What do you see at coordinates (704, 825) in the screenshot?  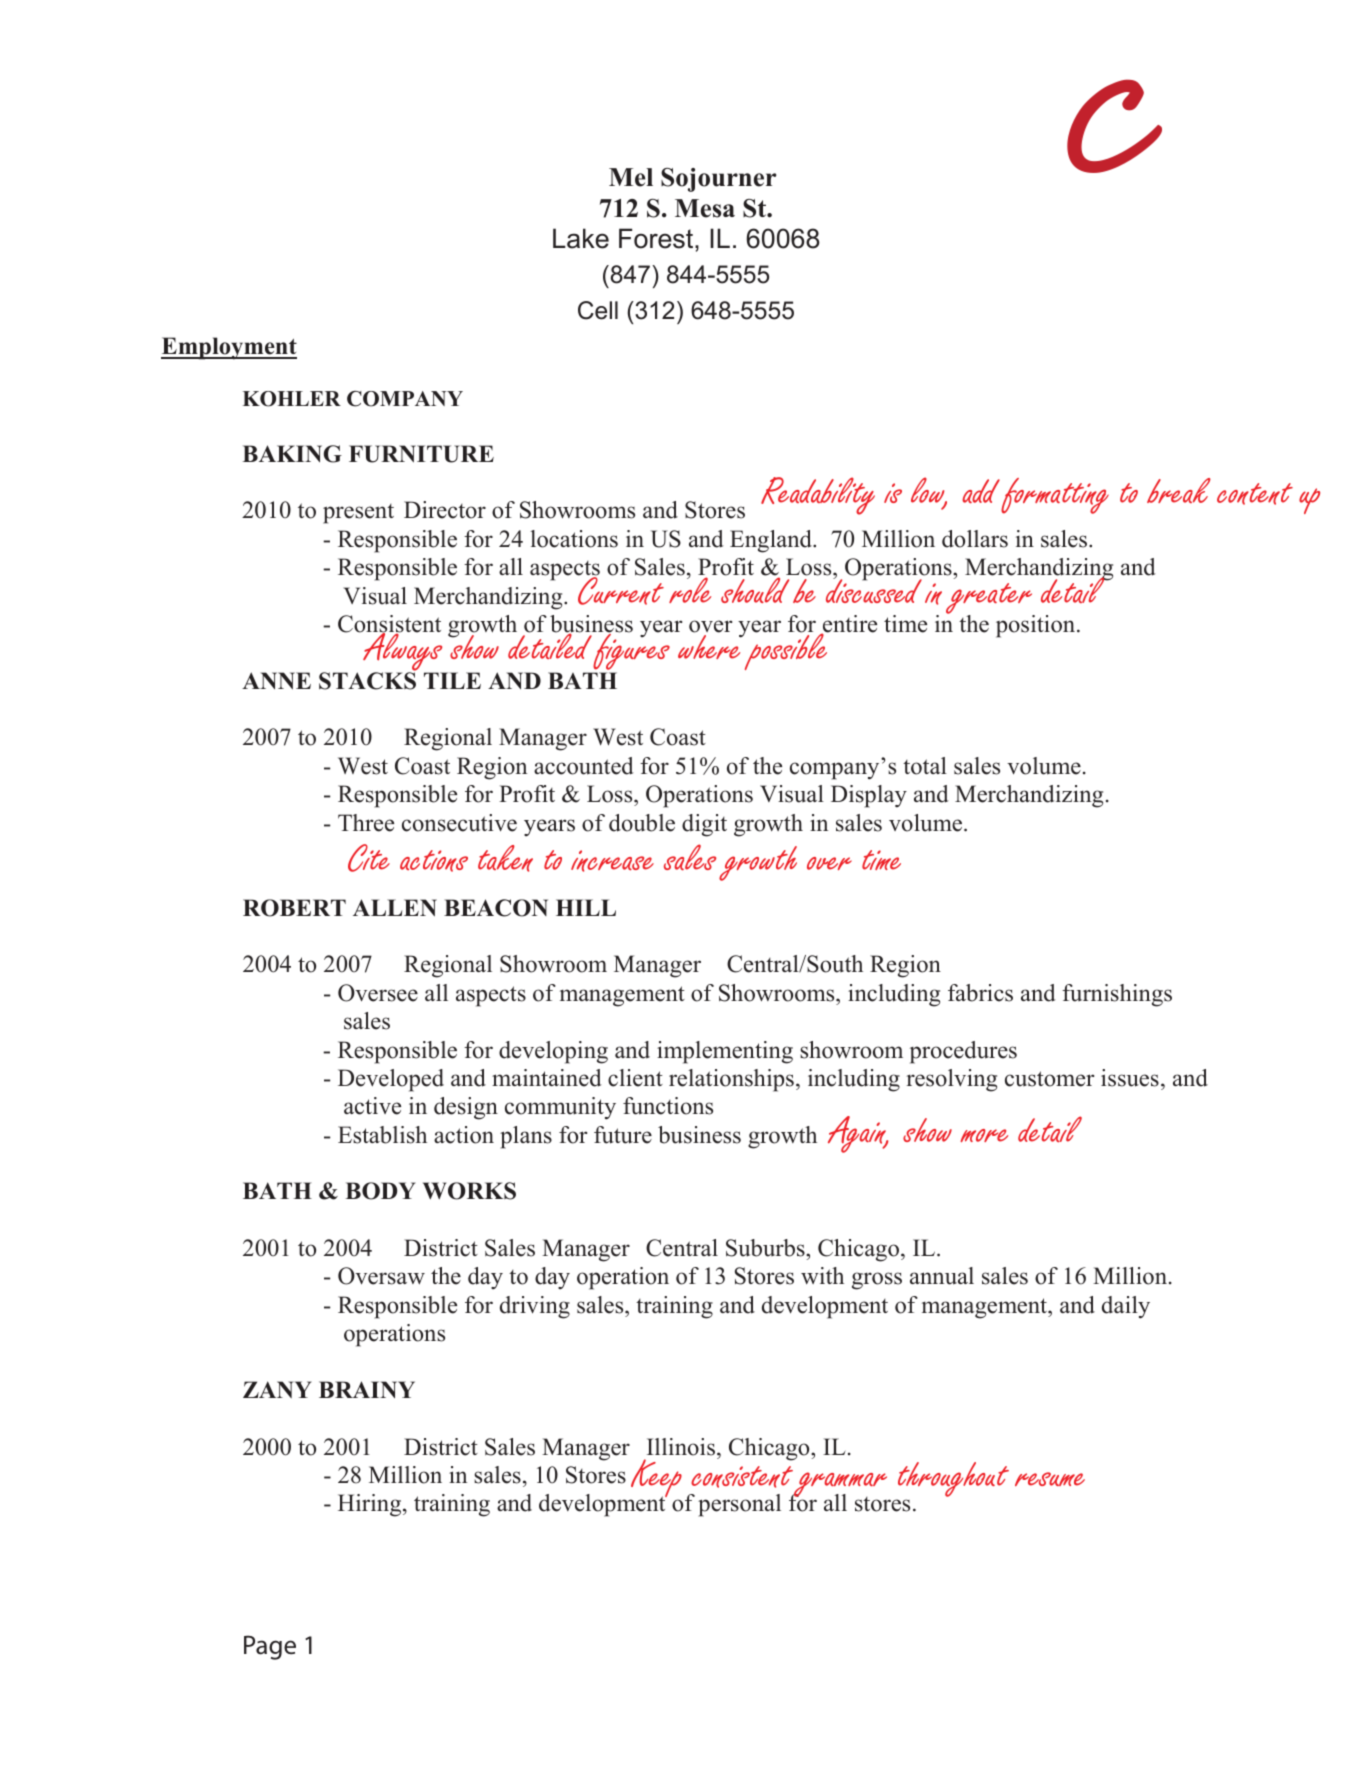 I see `digit` at bounding box center [704, 825].
